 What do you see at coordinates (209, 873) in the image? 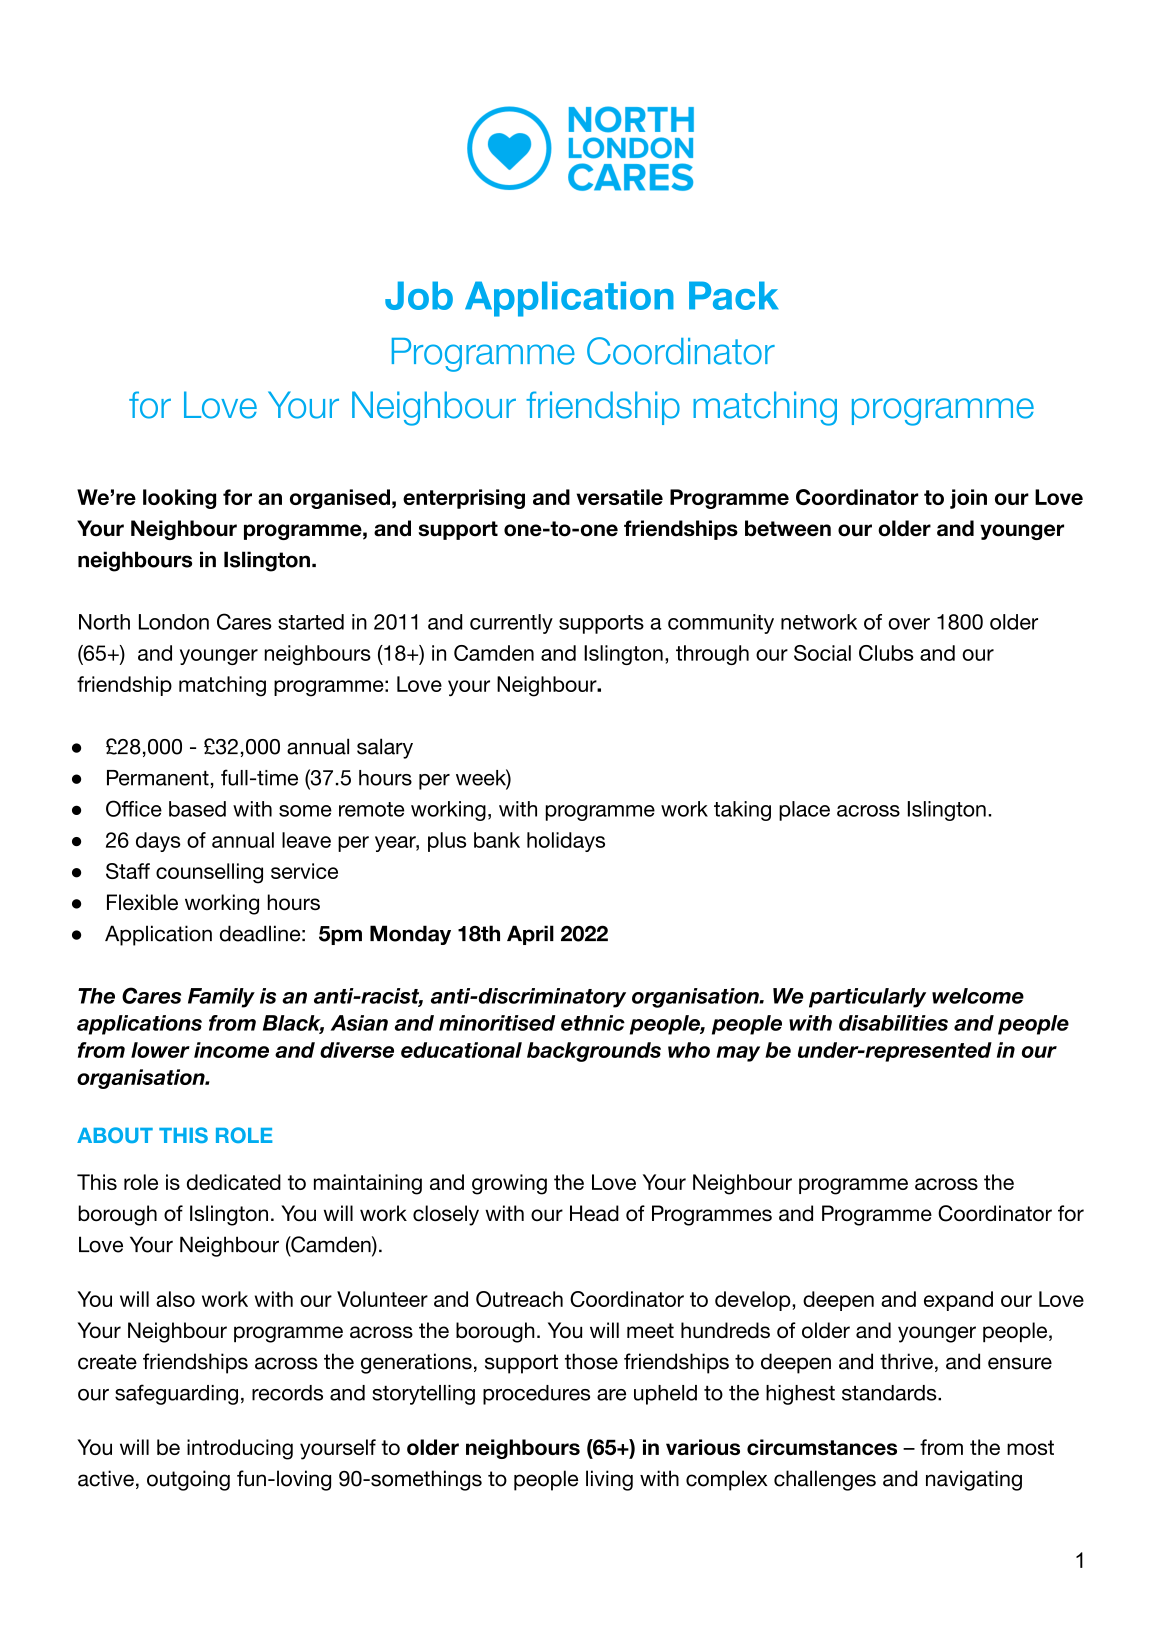
I see `counselling` at bounding box center [209, 873].
